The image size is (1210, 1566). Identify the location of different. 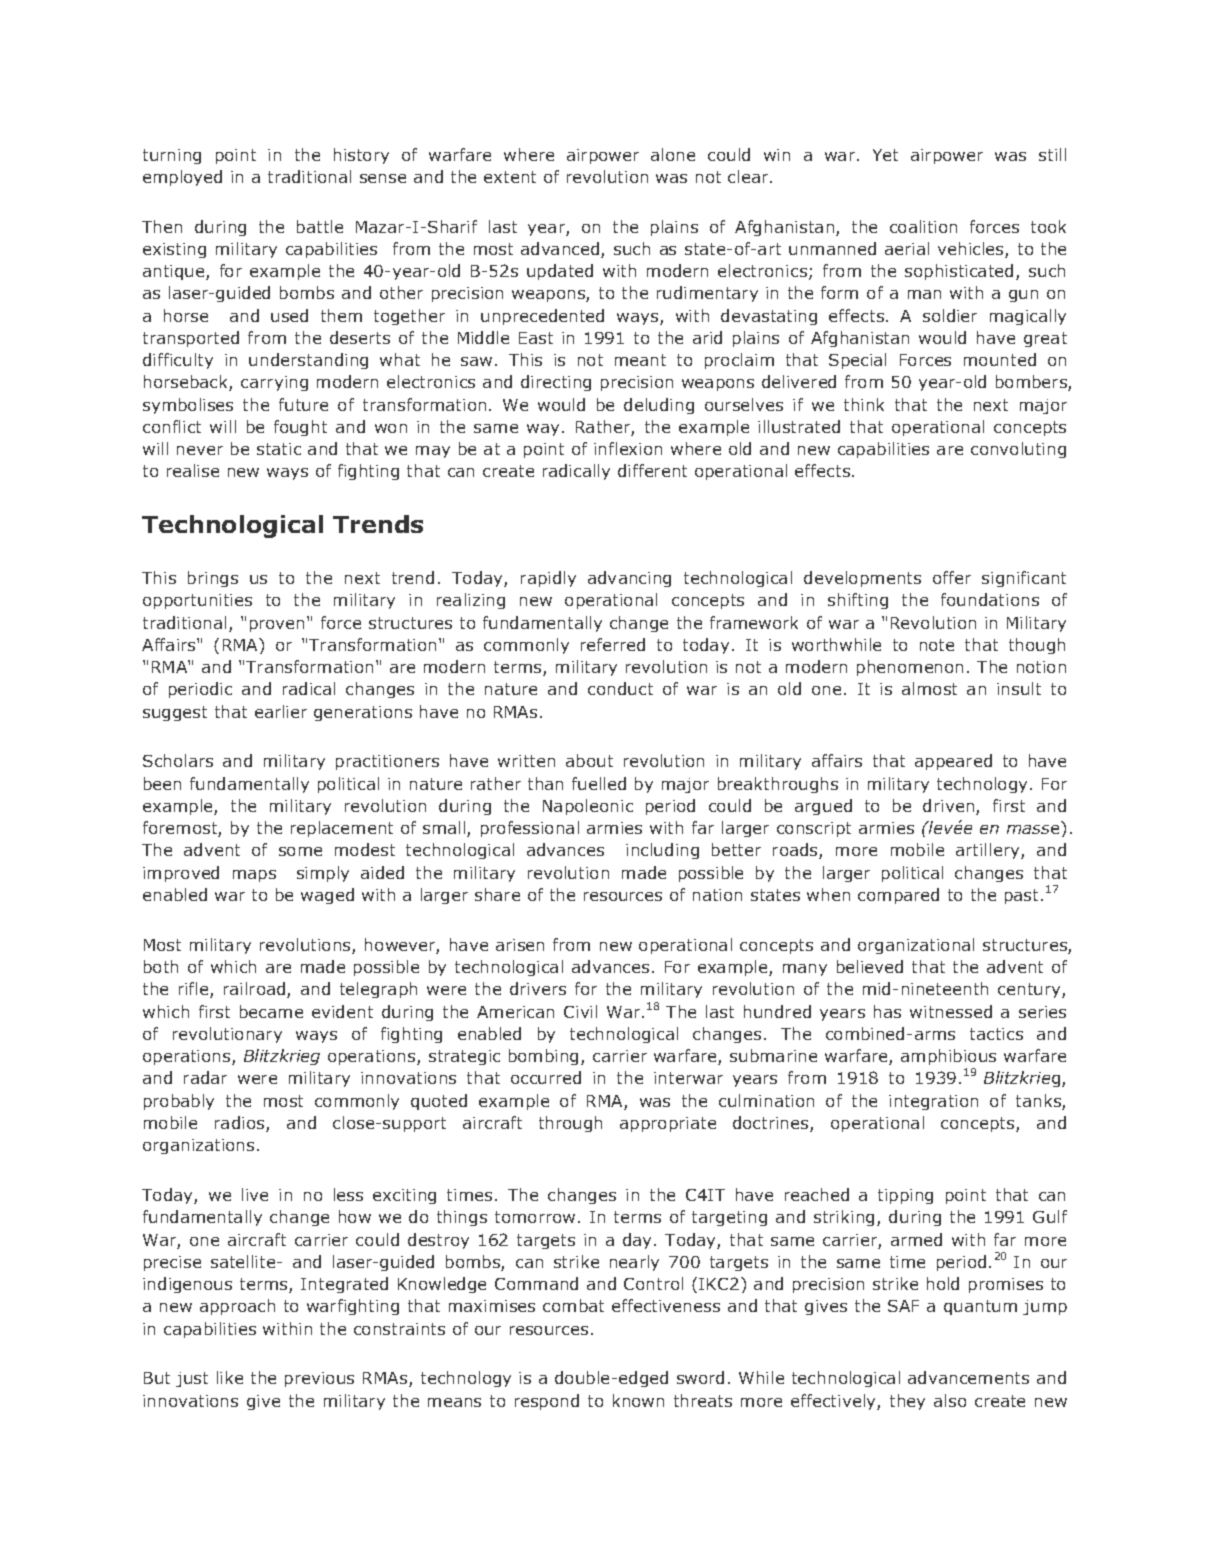
(652, 470).
